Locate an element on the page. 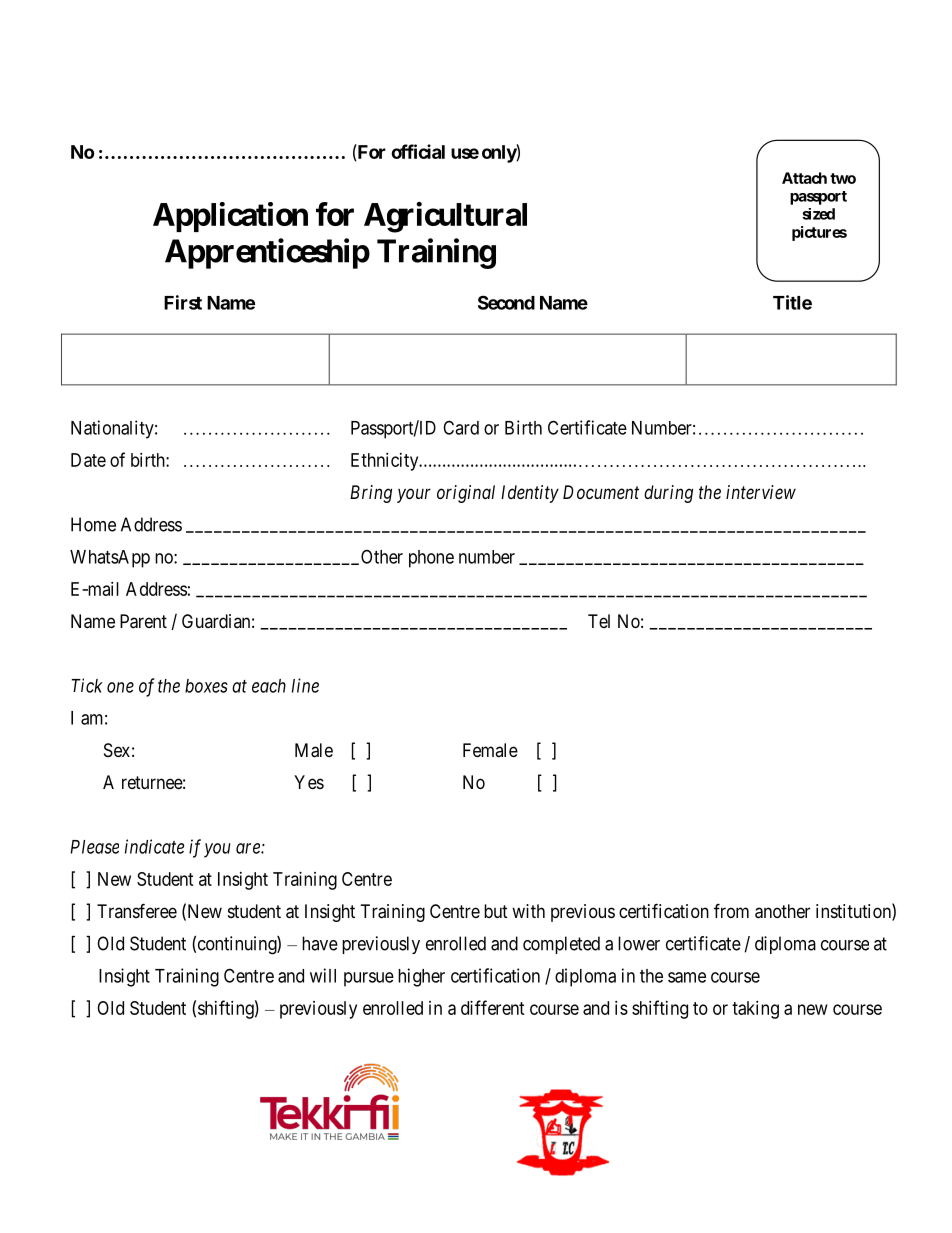  higher is located at coordinates (421, 977).
